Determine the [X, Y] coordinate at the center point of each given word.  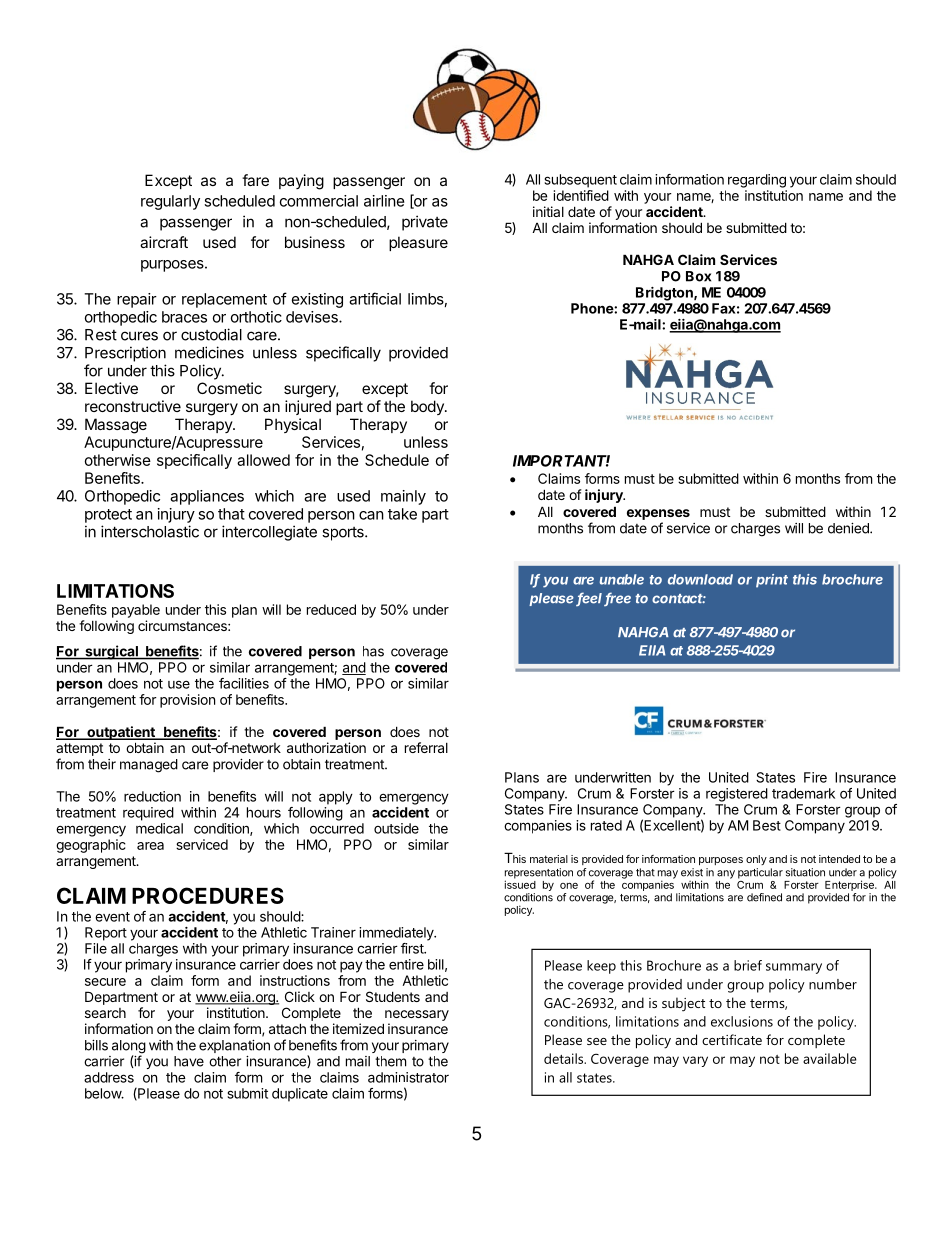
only [756, 860]
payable [136, 611]
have [189, 1061]
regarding [757, 181]
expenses [658, 514]
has [373, 651]
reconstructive [133, 406]
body [428, 407]
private [425, 223]
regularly [170, 202]
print [772, 581]
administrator [408, 1077]
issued [520, 883]
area [150, 846]
